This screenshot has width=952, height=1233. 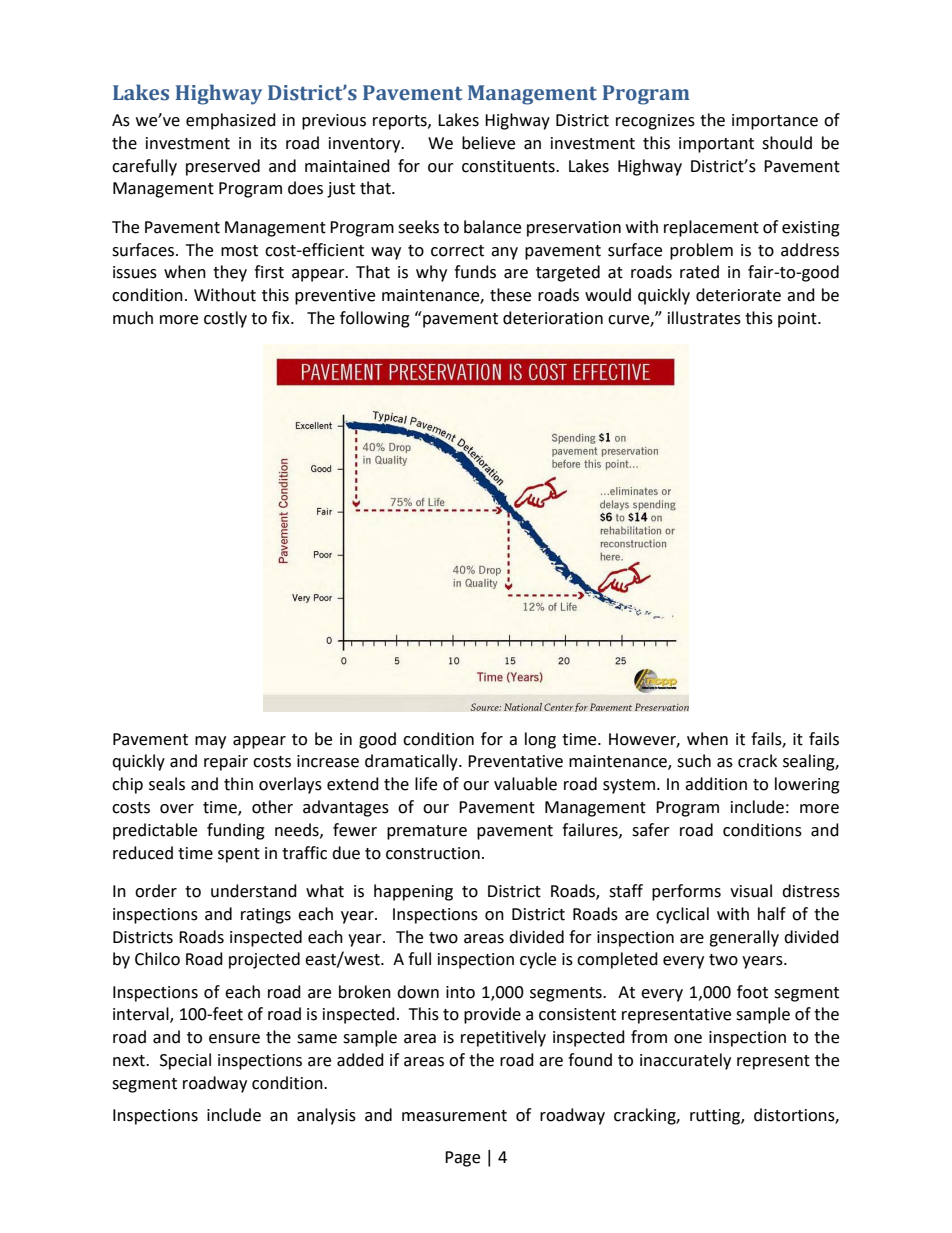 What do you see at coordinates (433, 853) in the screenshot?
I see `construction` at bounding box center [433, 853].
